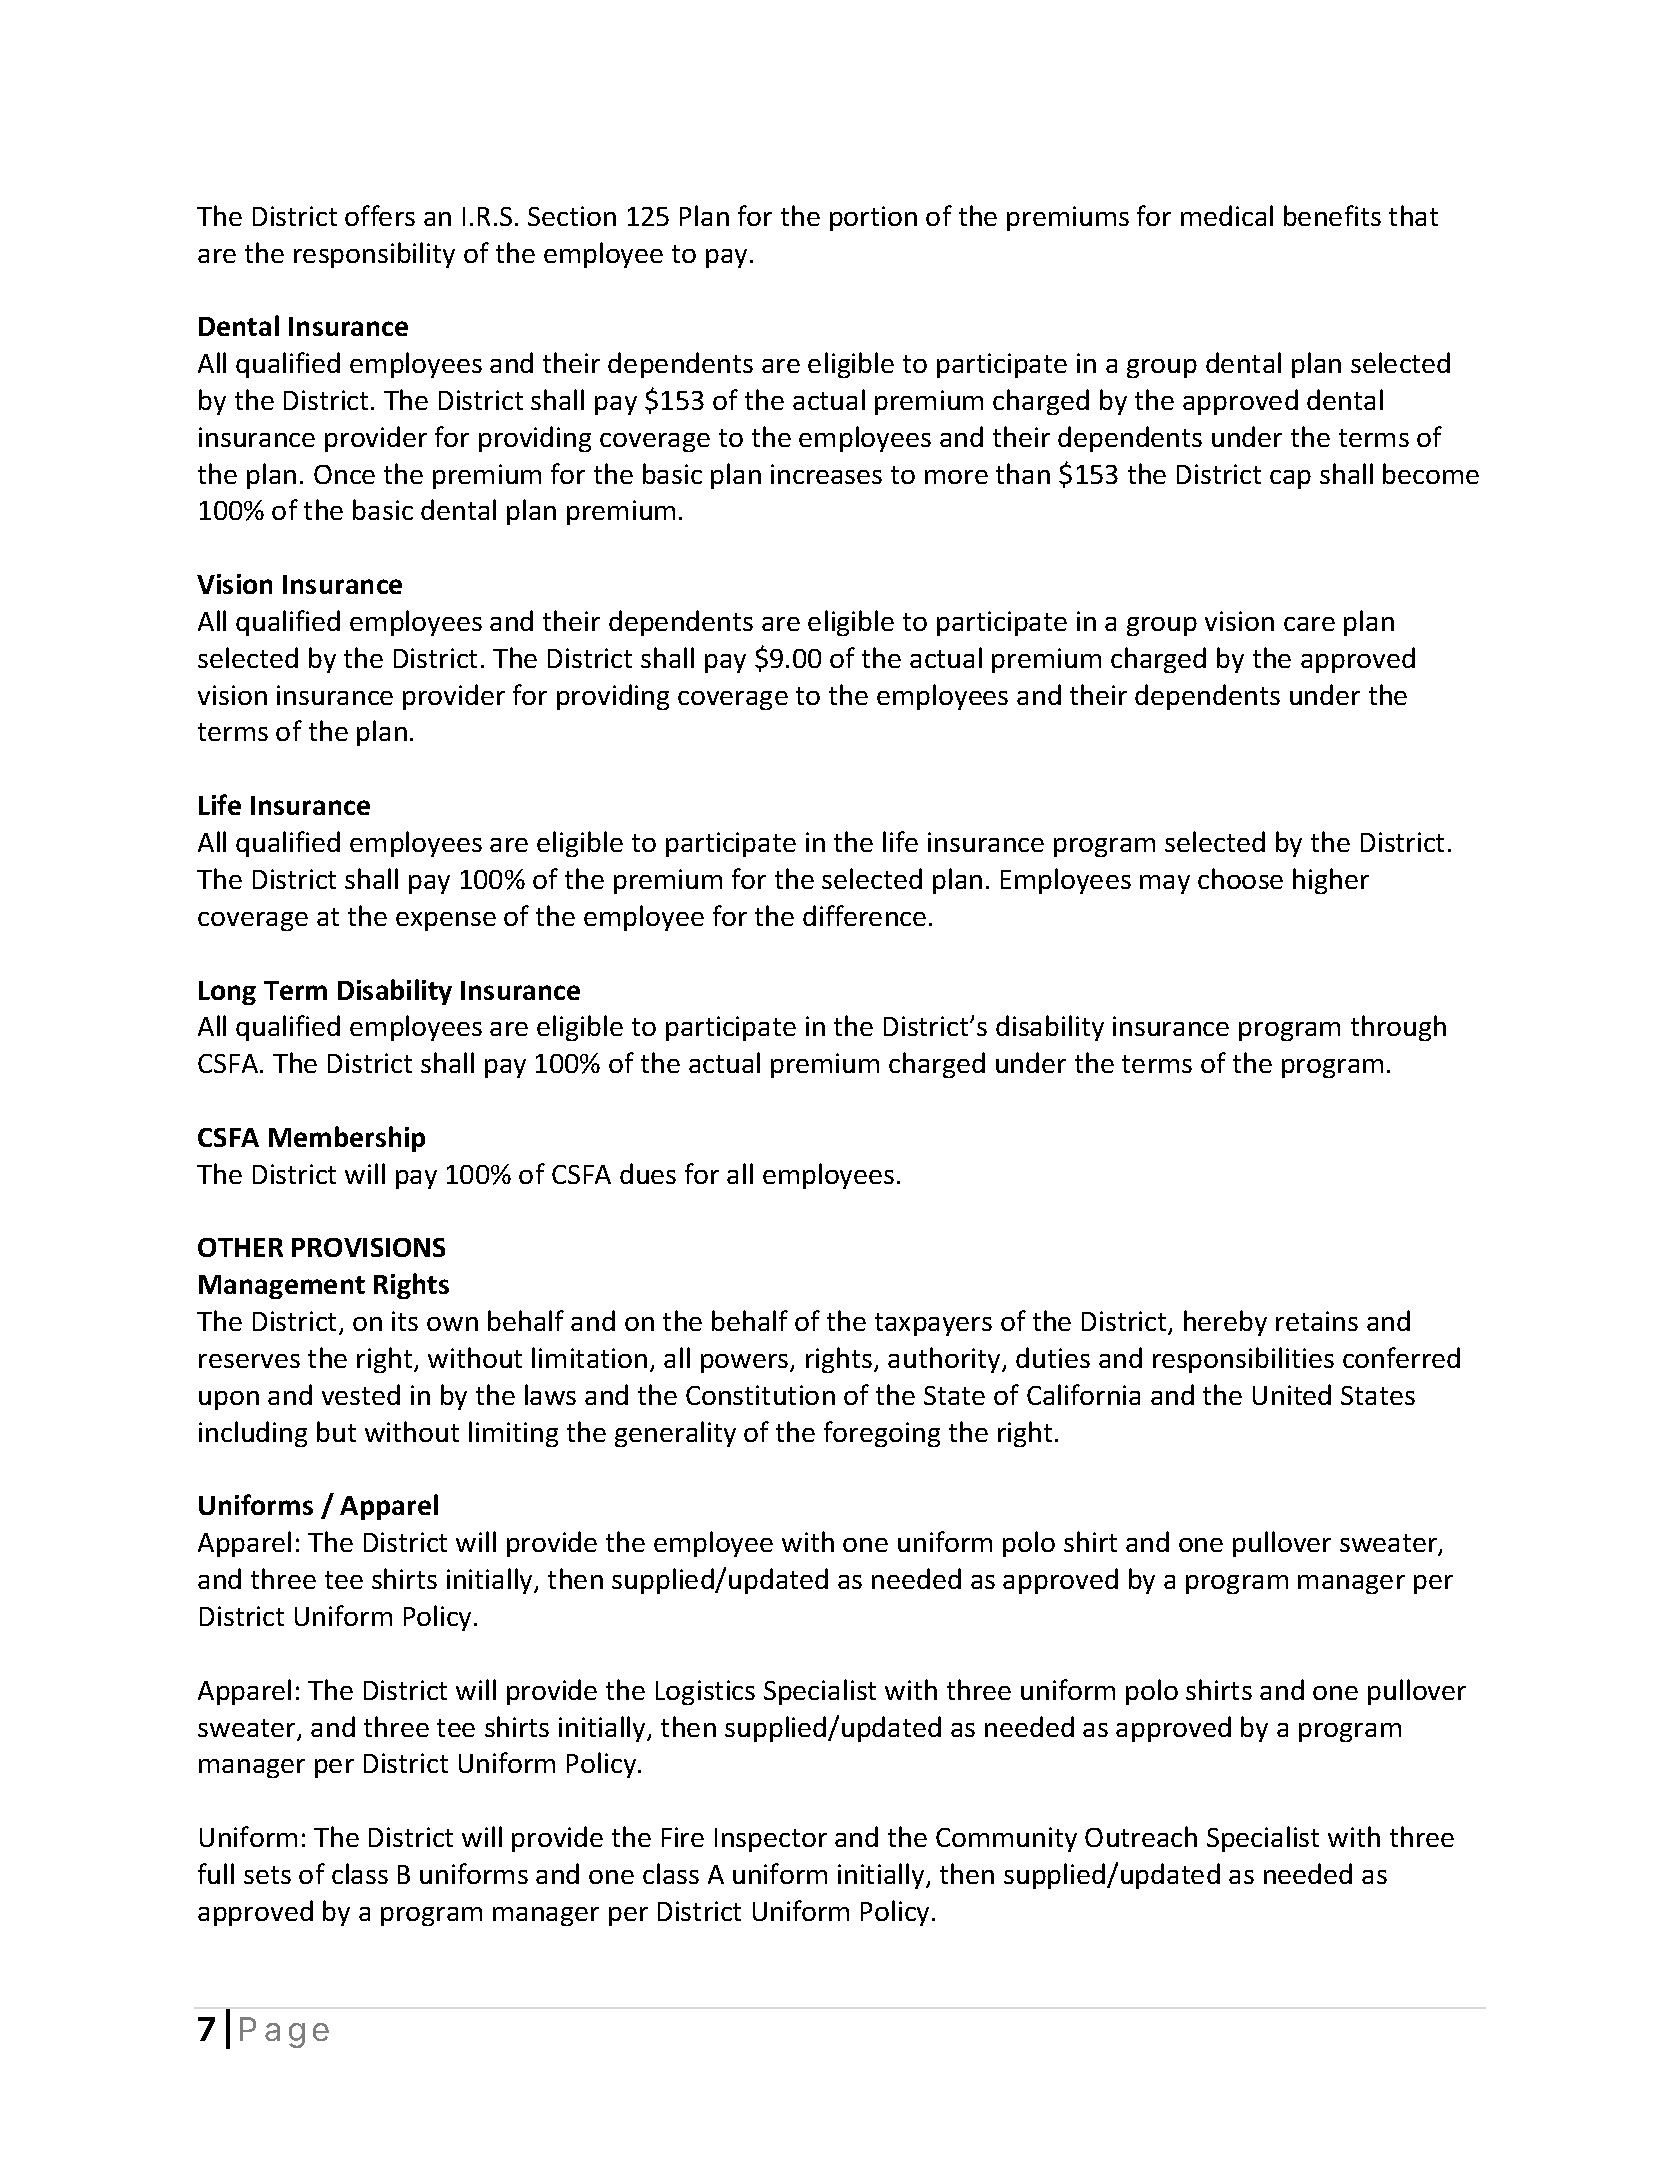  I want to click on increases, so click(826, 474).
